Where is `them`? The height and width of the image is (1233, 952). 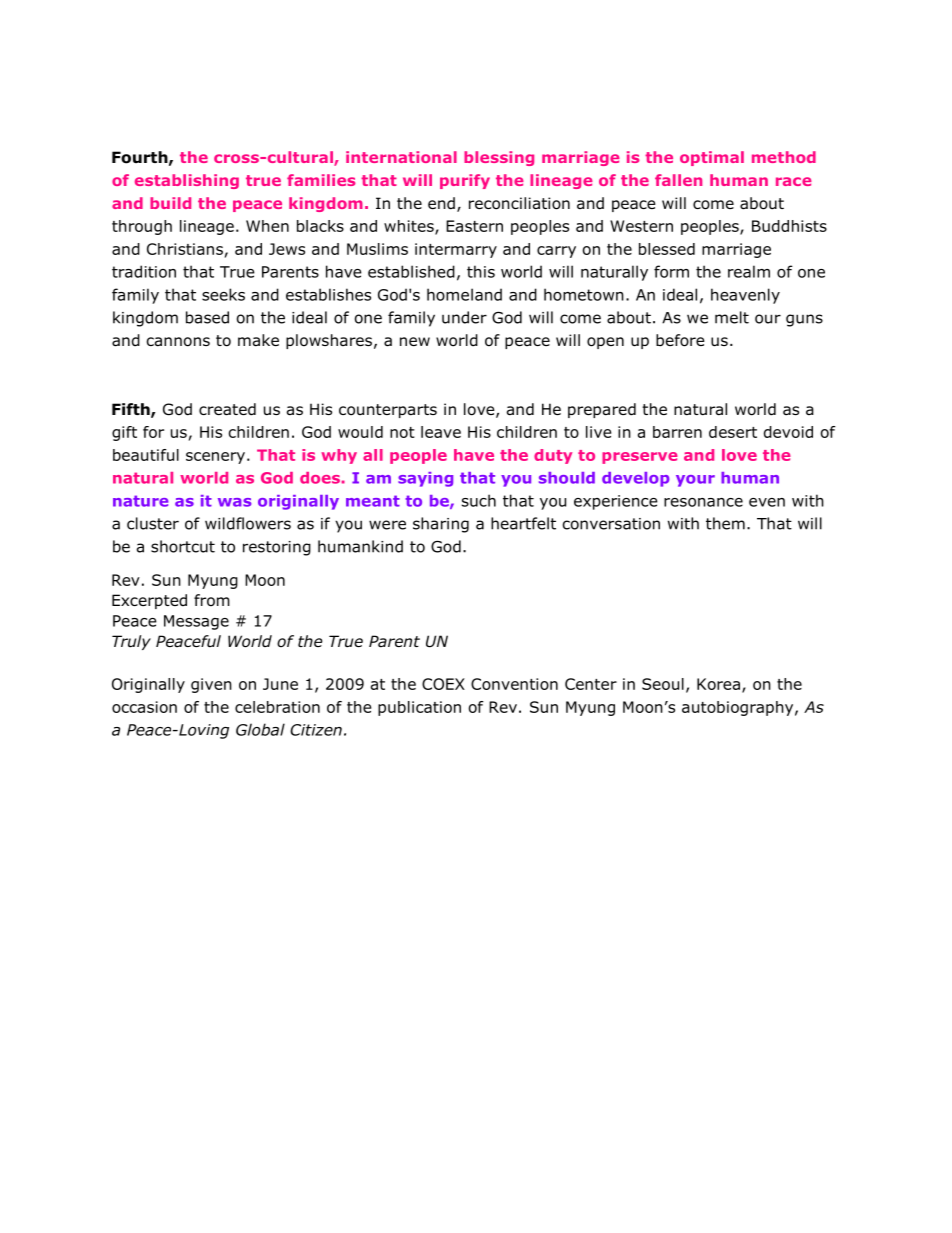 them is located at coordinates (725, 523).
